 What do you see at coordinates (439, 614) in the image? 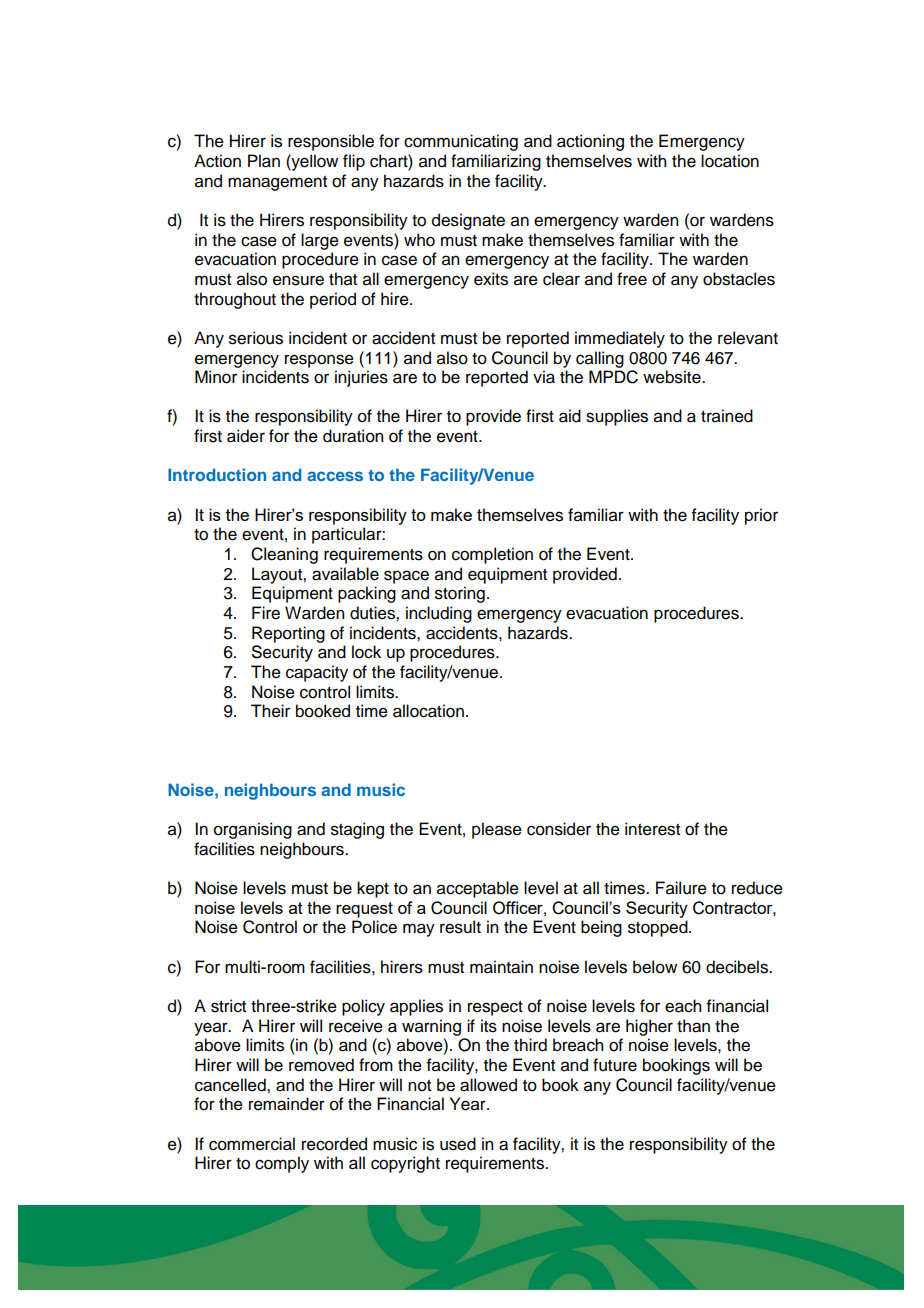
I see `including` at bounding box center [439, 614].
